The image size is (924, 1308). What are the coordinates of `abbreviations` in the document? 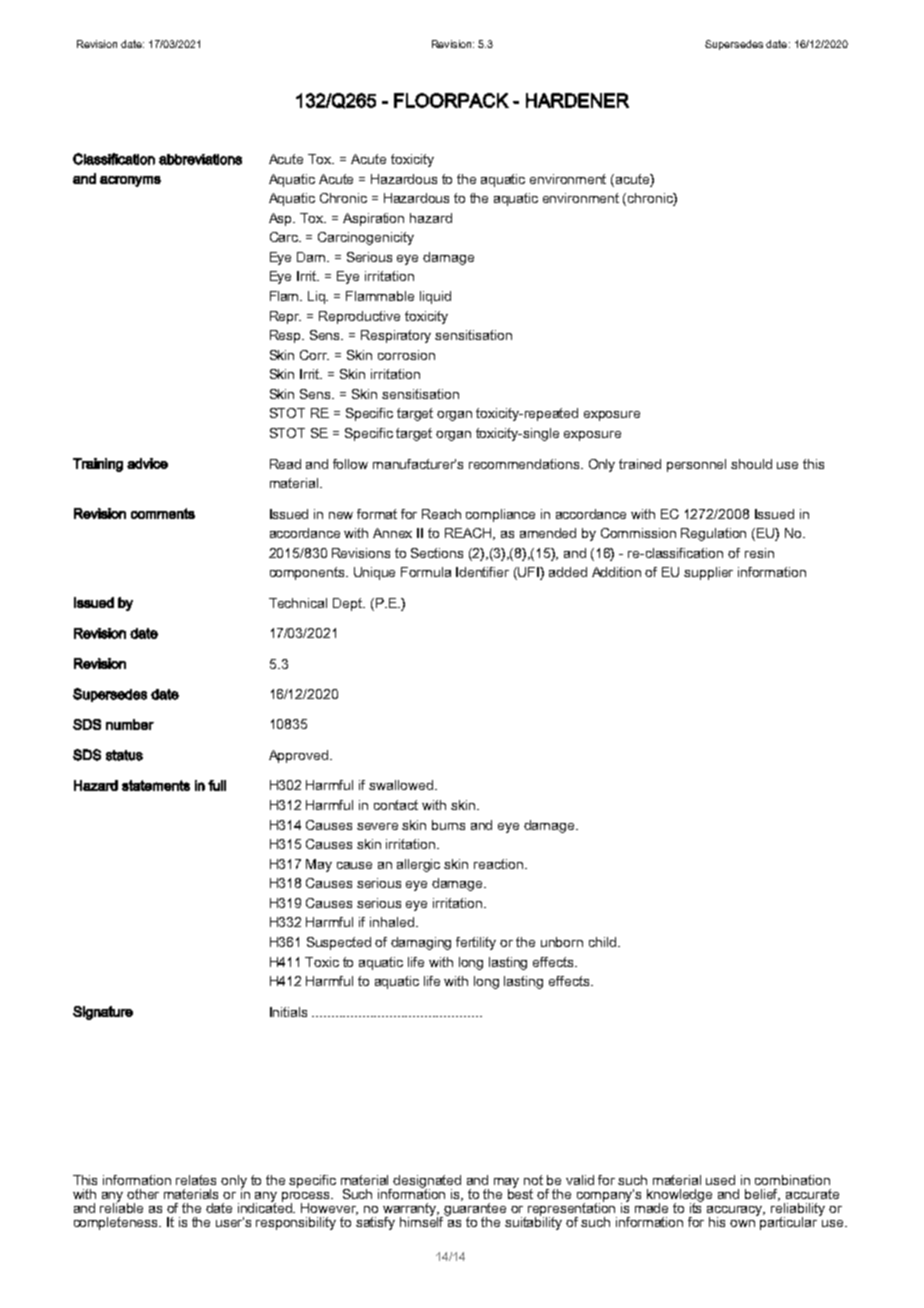 It's located at (200, 159).
